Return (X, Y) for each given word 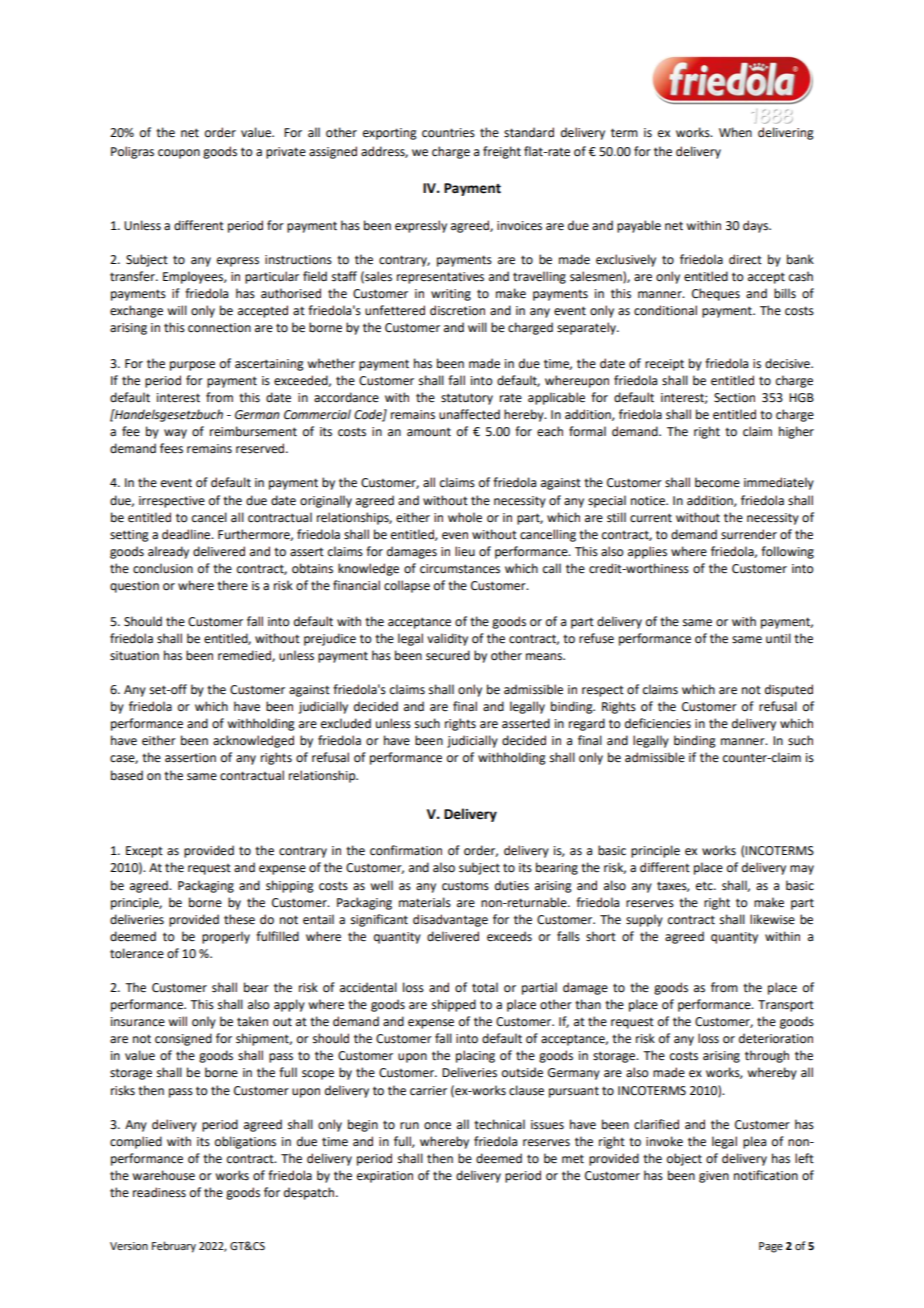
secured (448, 655)
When (735, 132)
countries (448, 133)
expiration (385, 1177)
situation (134, 656)
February (174, 1247)
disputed (789, 690)
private (286, 153)
